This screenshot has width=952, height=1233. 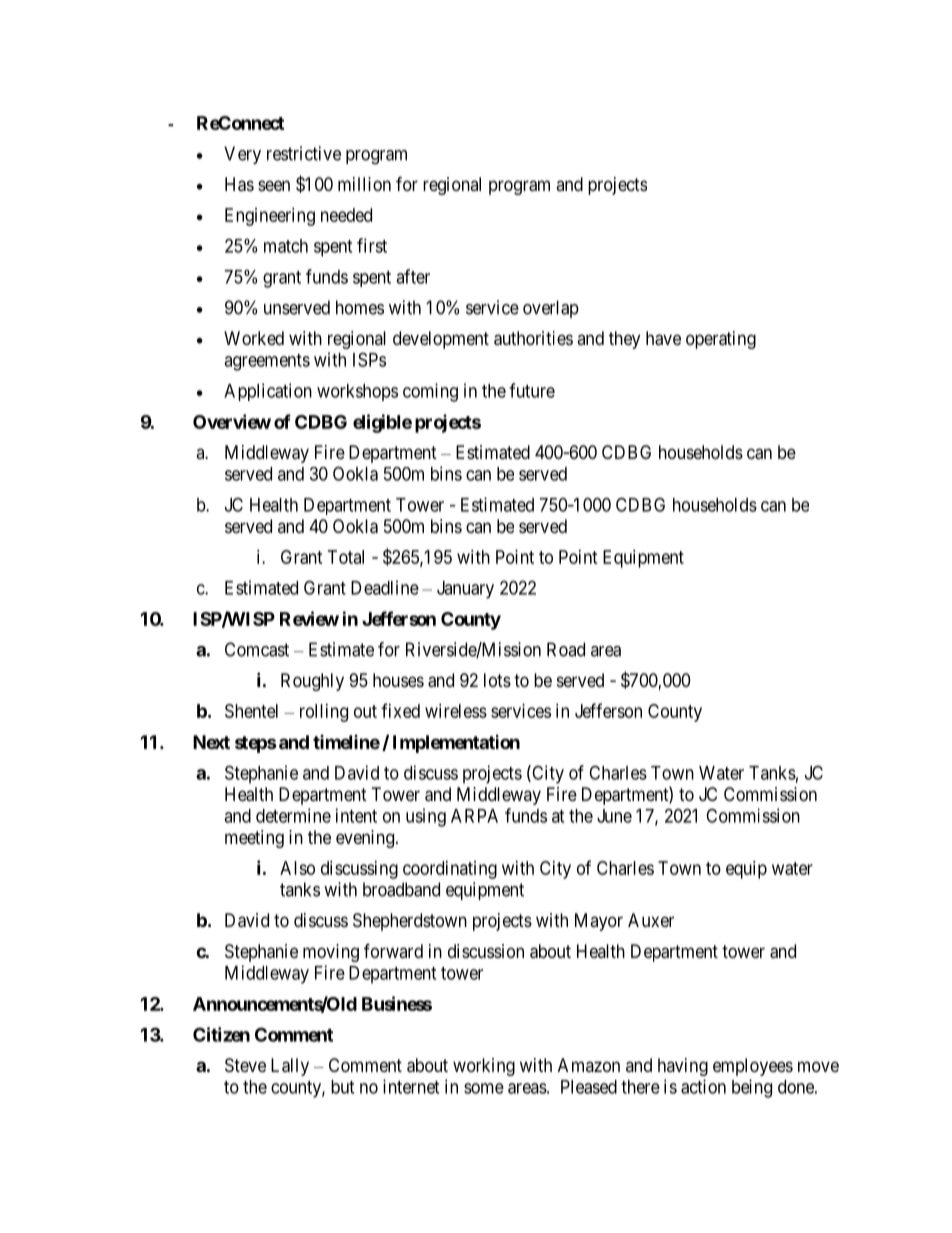 What do you see at coordinates (753, 1067) in the screenshot?
I see `employees` at bounding box center [753, 1067].
